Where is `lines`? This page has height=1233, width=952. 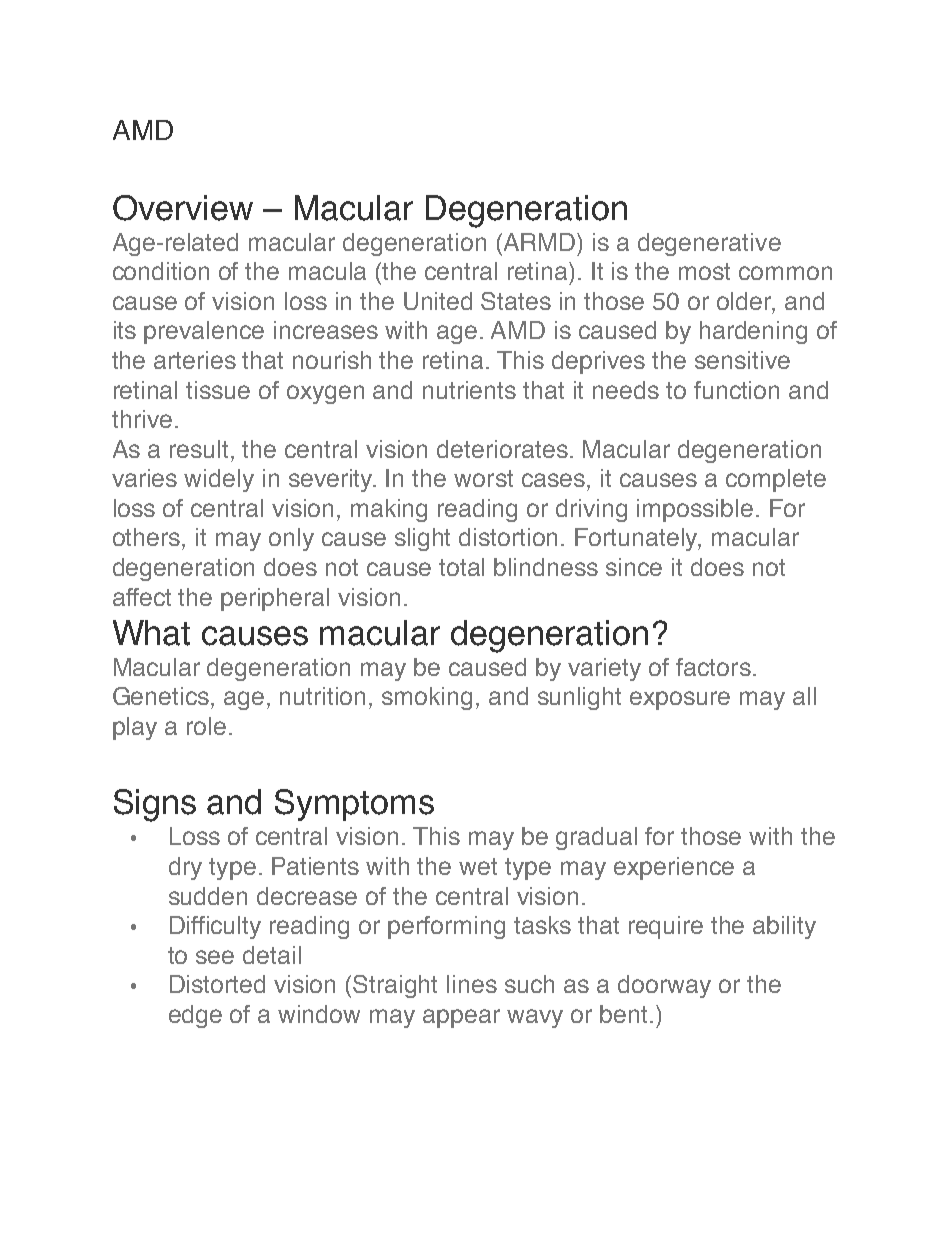 lines is located at coordinates (472, 984).
